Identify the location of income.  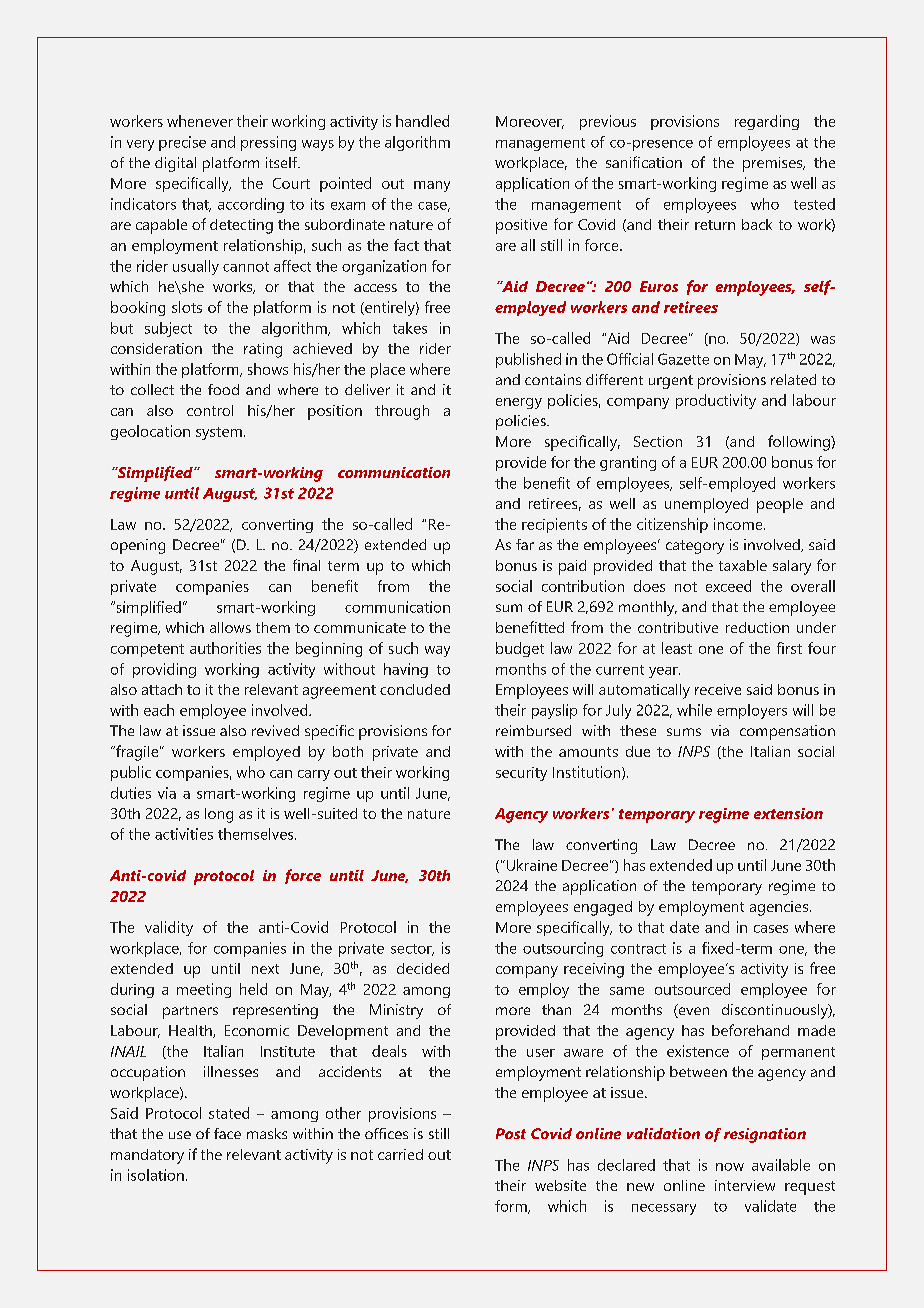
(739, 524).
